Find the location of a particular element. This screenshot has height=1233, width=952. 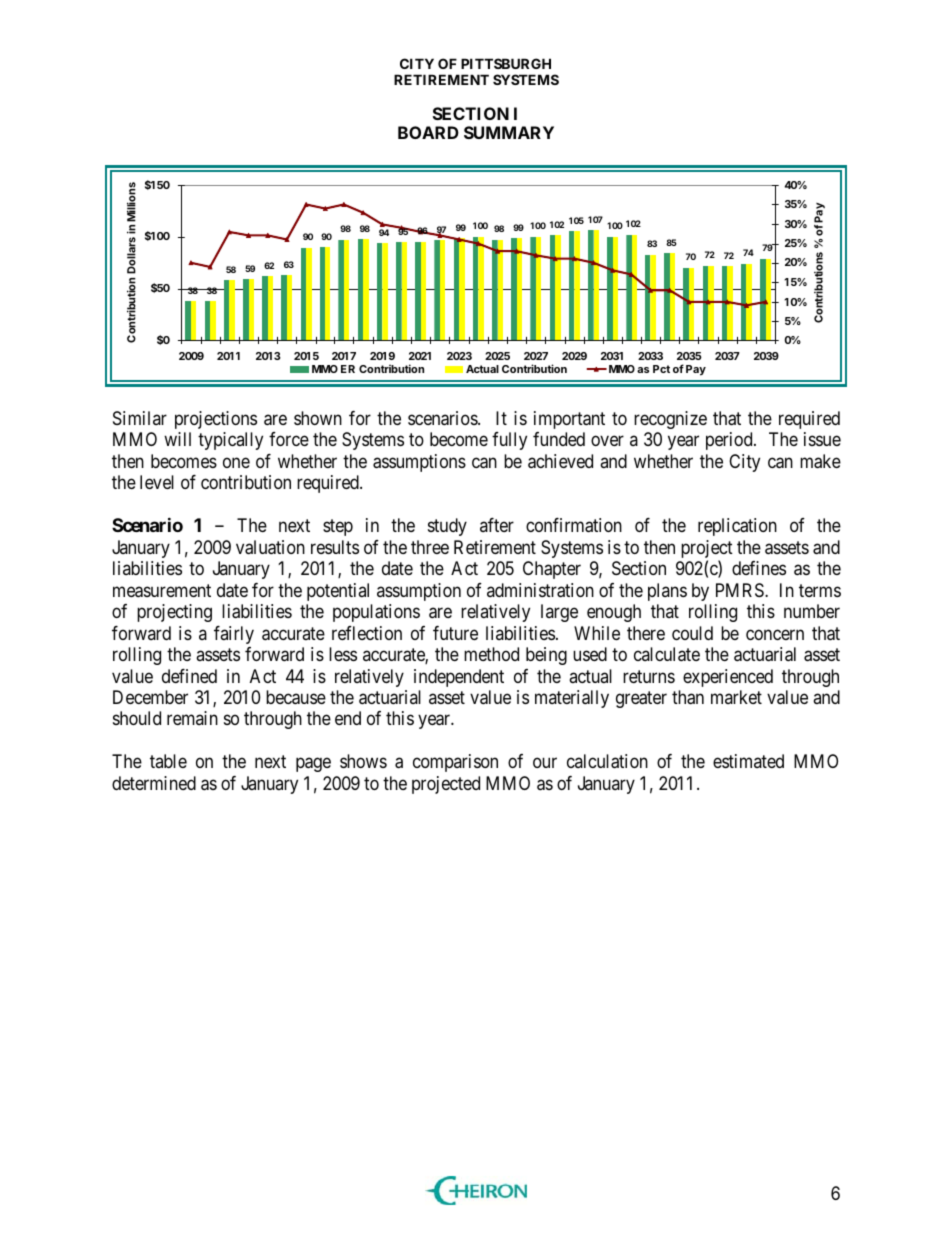

period is located at coordinates (730, 441).
